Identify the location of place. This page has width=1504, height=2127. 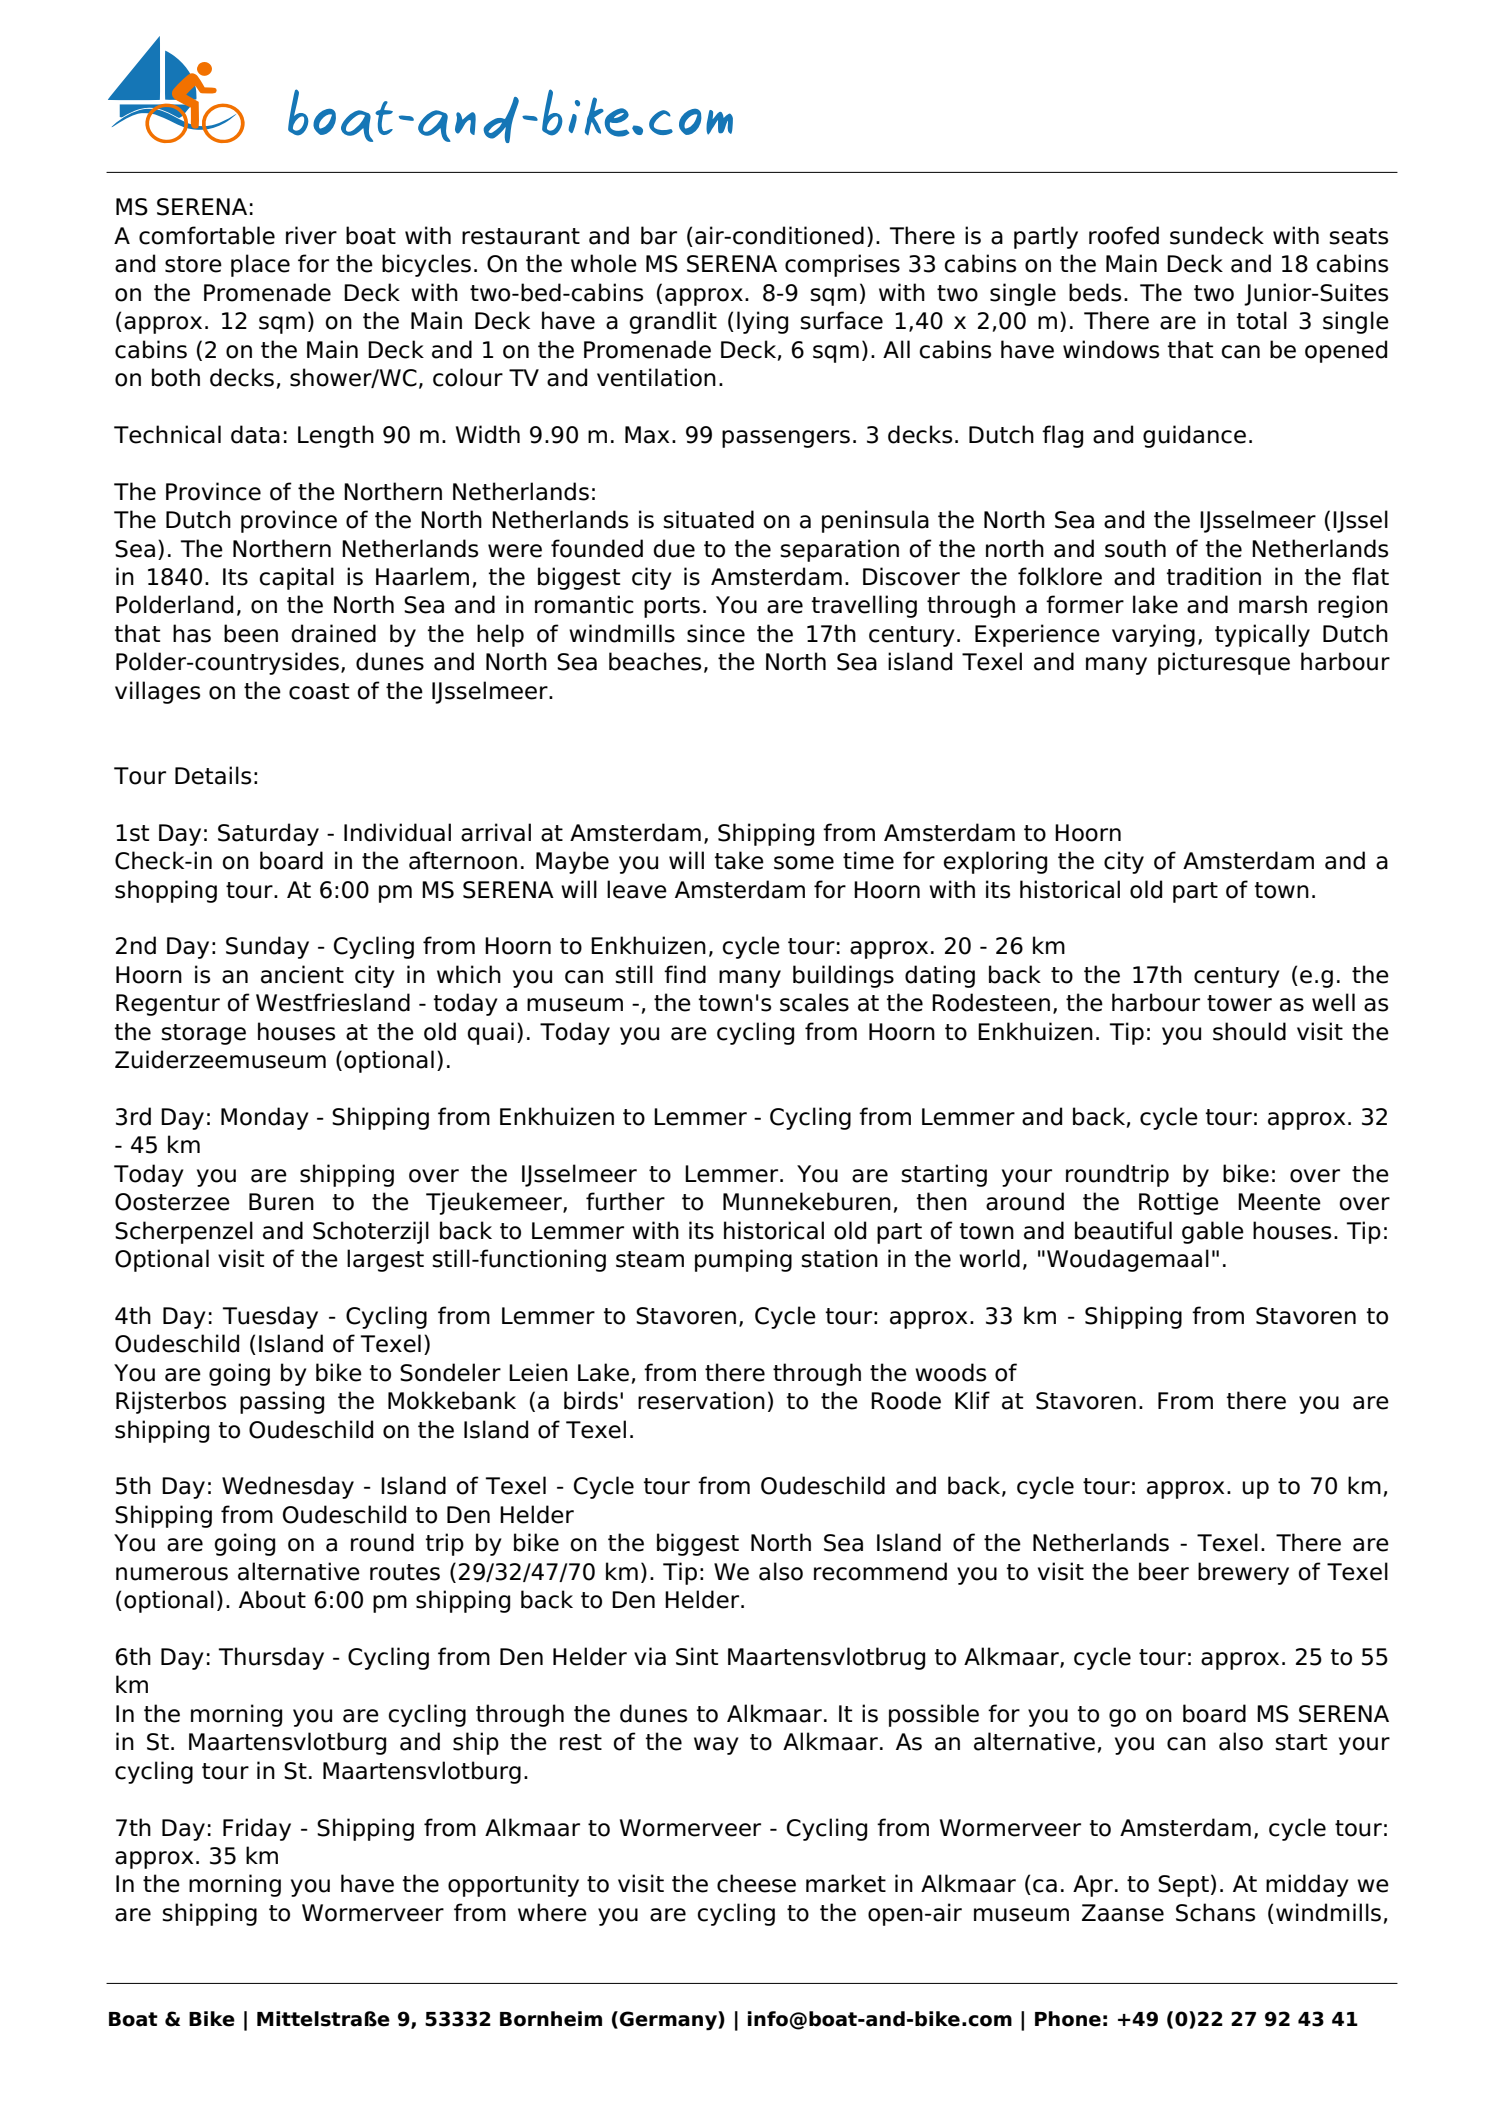
(260, 265).
